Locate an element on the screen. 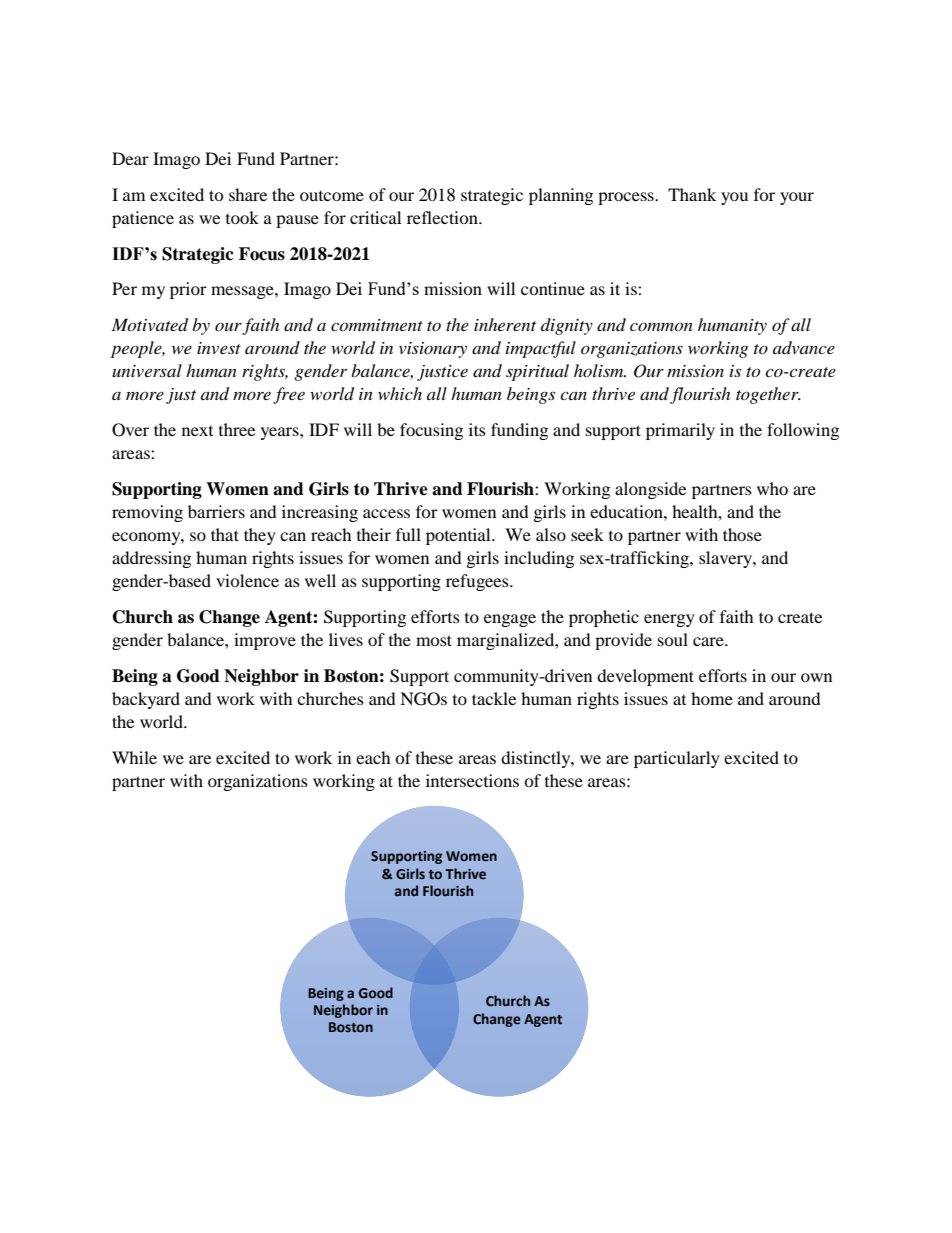 The image size is (952, 1233). particularly is located at coordinates (677, 759).
